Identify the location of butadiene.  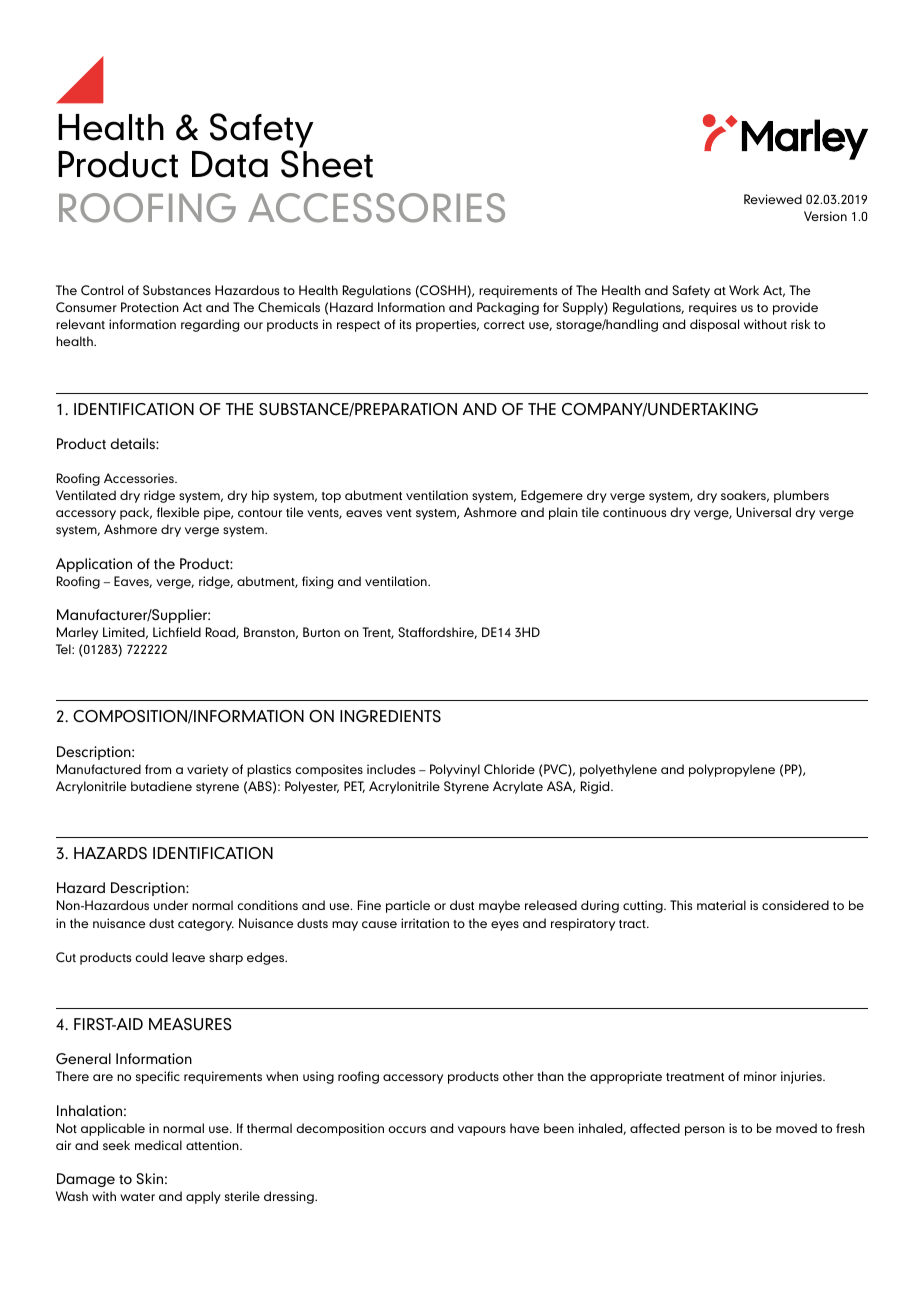
(161, 786).
